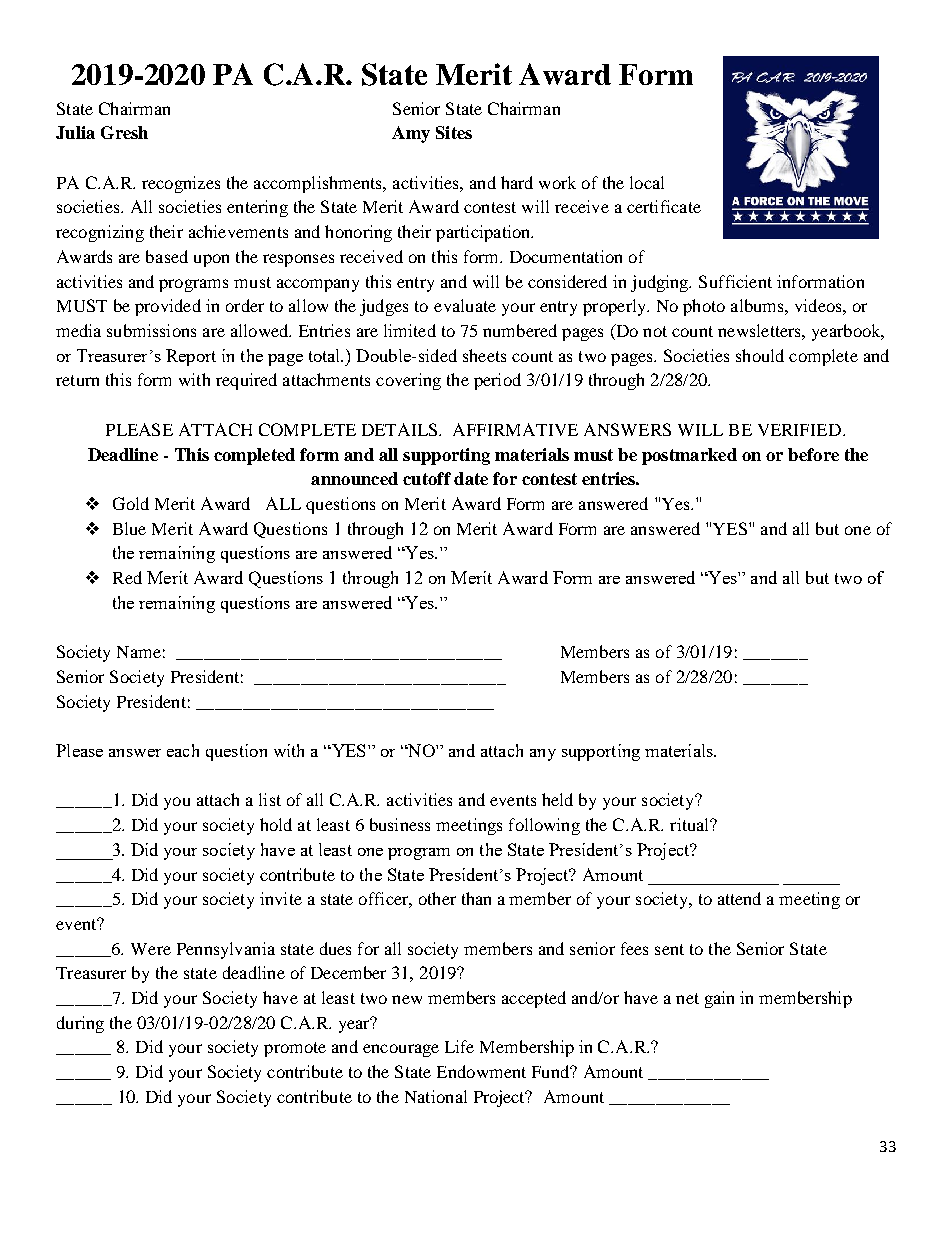  What do you see at coordinates (427, 478) in the image?
I see `cutoff` at bounding box center [427, 478].
